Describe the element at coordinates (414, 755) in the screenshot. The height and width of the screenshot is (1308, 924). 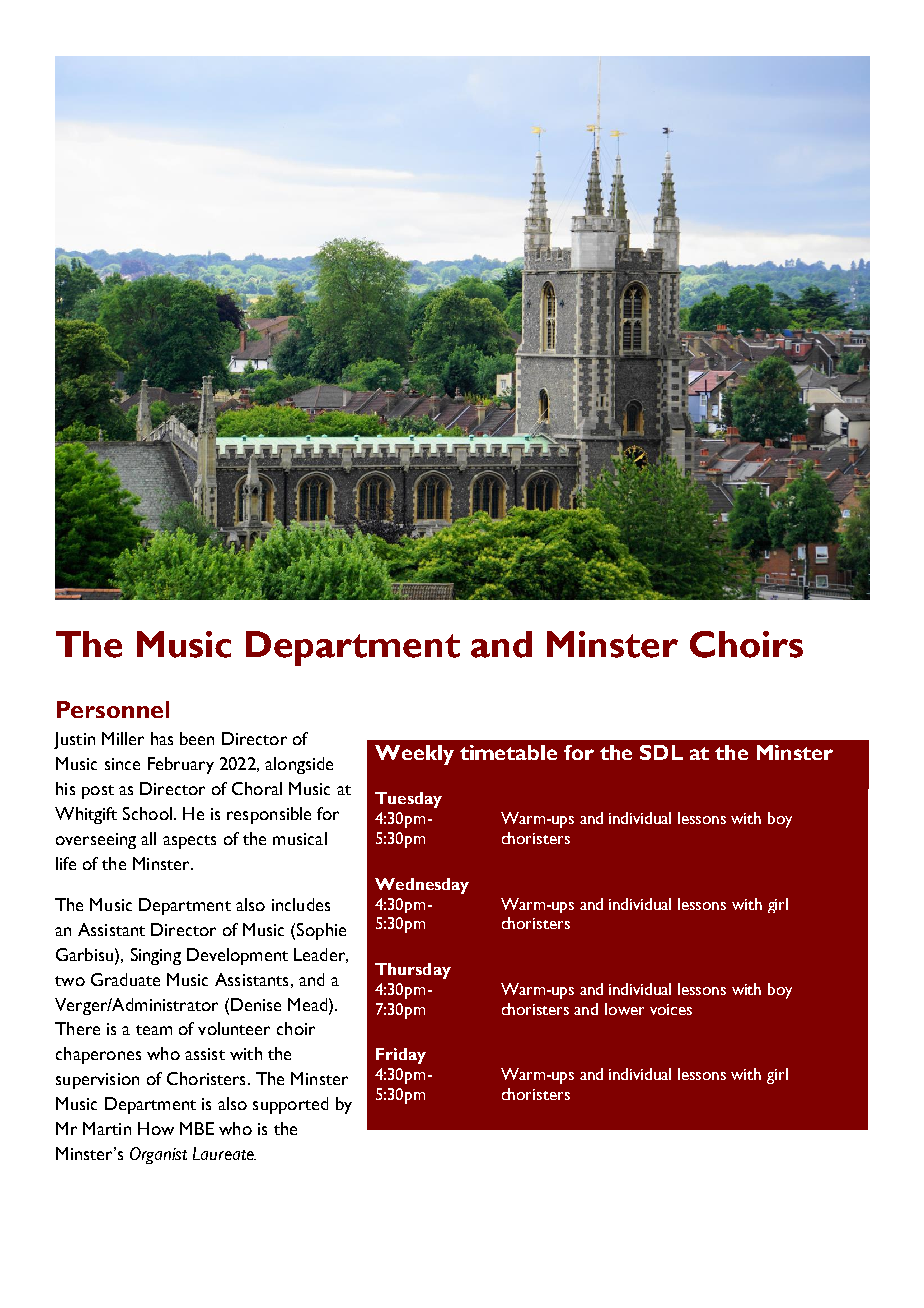
I see `Weekly` at that location.
